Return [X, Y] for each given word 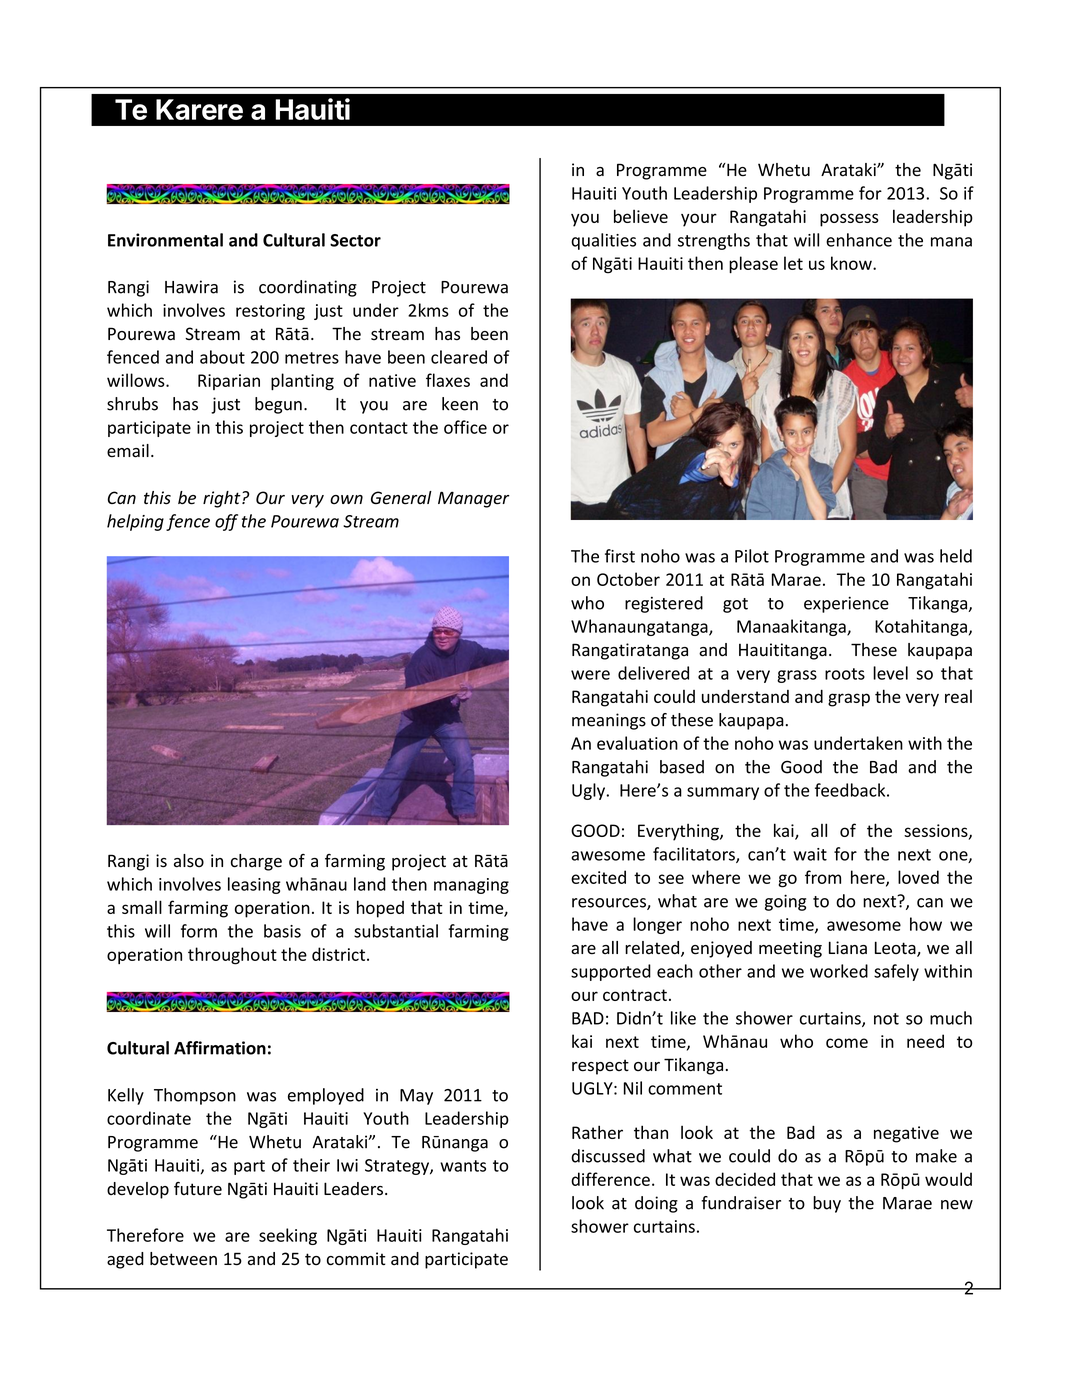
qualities [603, 241]
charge [256, 862]
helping [135, 522]
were [590, 675]
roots [845, 674]
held [956, 556]
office [465, 427]
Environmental [165, 240]
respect [600, 1067]
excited [598, 877]
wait [810, 854]
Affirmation [220, 1048]
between [183, 1259]
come [847, 1043]
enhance [859, 240]
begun [278, 405]
